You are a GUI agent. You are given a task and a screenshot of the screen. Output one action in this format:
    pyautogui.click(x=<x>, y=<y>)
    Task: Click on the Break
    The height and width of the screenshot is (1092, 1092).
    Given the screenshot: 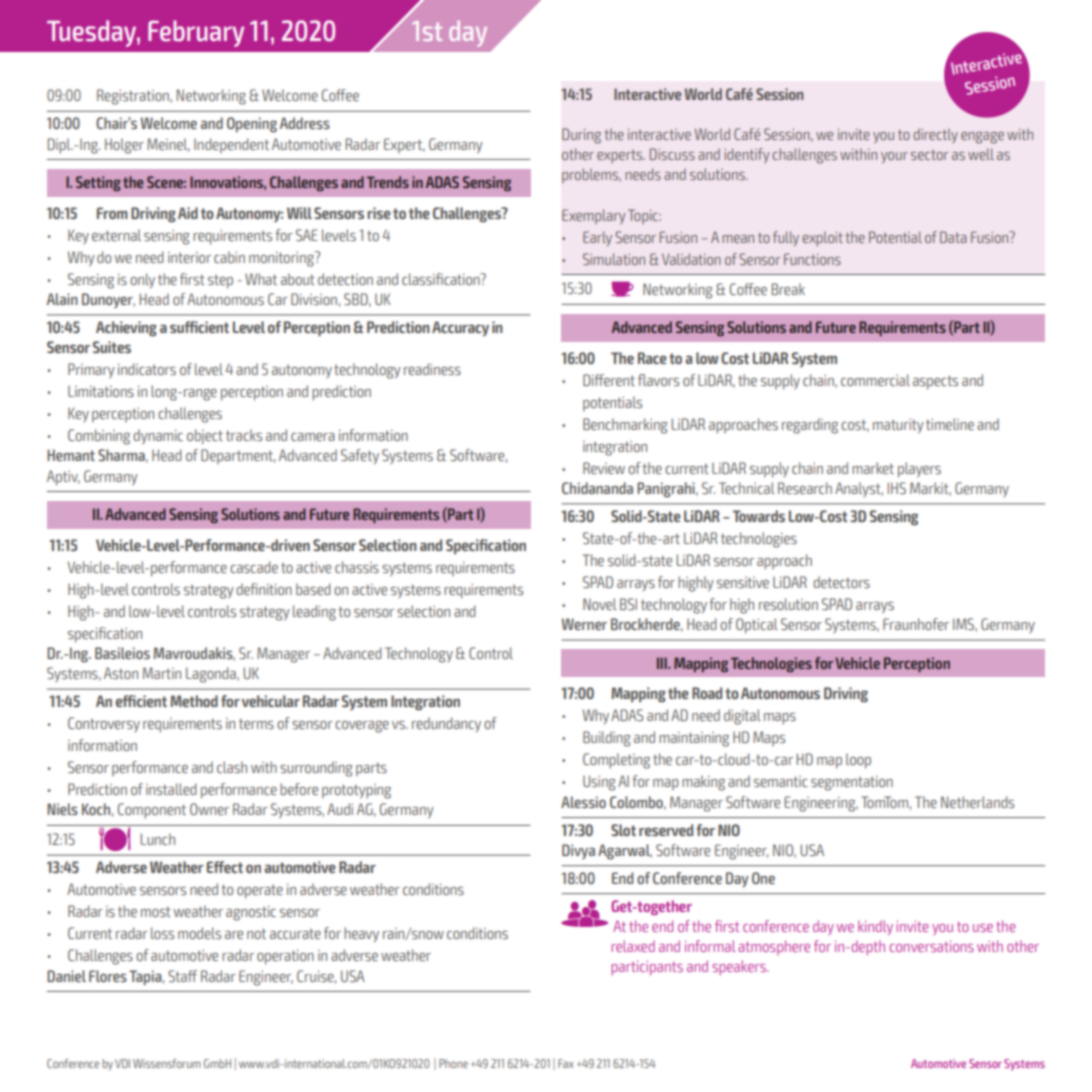 What is the action you would take?
    pyautogui.click(x=788, y=289)
